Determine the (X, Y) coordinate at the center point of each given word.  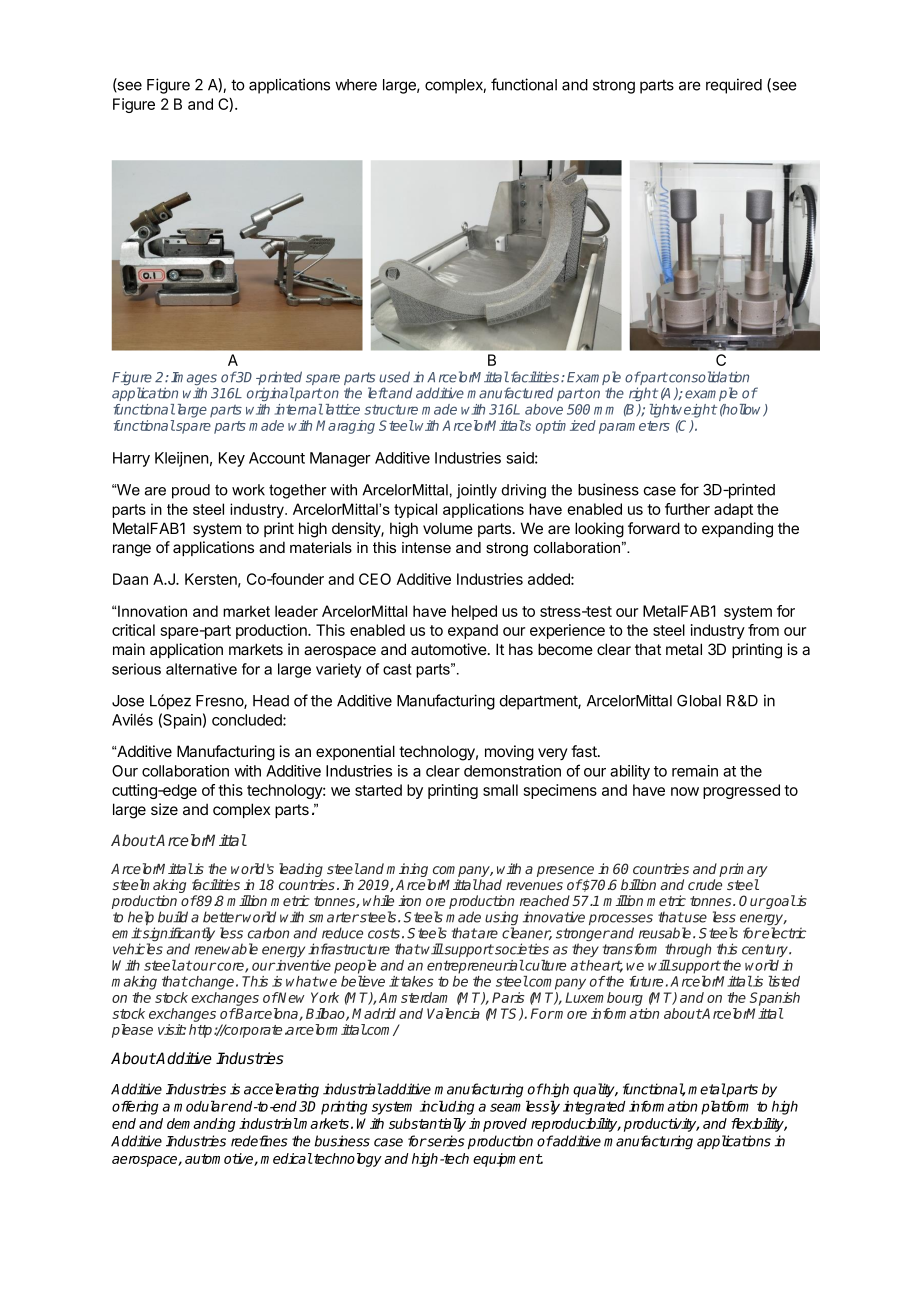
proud (191, 491)
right (643, 394)
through (688, 950)
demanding (201, 1125)
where (356, 85)
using (501, 919)
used (394, 377)
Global (699, 701)
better (222, 917)
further (687, 509)
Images (194, 380)
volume (448, 528)
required (734, 86)
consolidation (708, 377)
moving (509, 753)
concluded (248, 720)
